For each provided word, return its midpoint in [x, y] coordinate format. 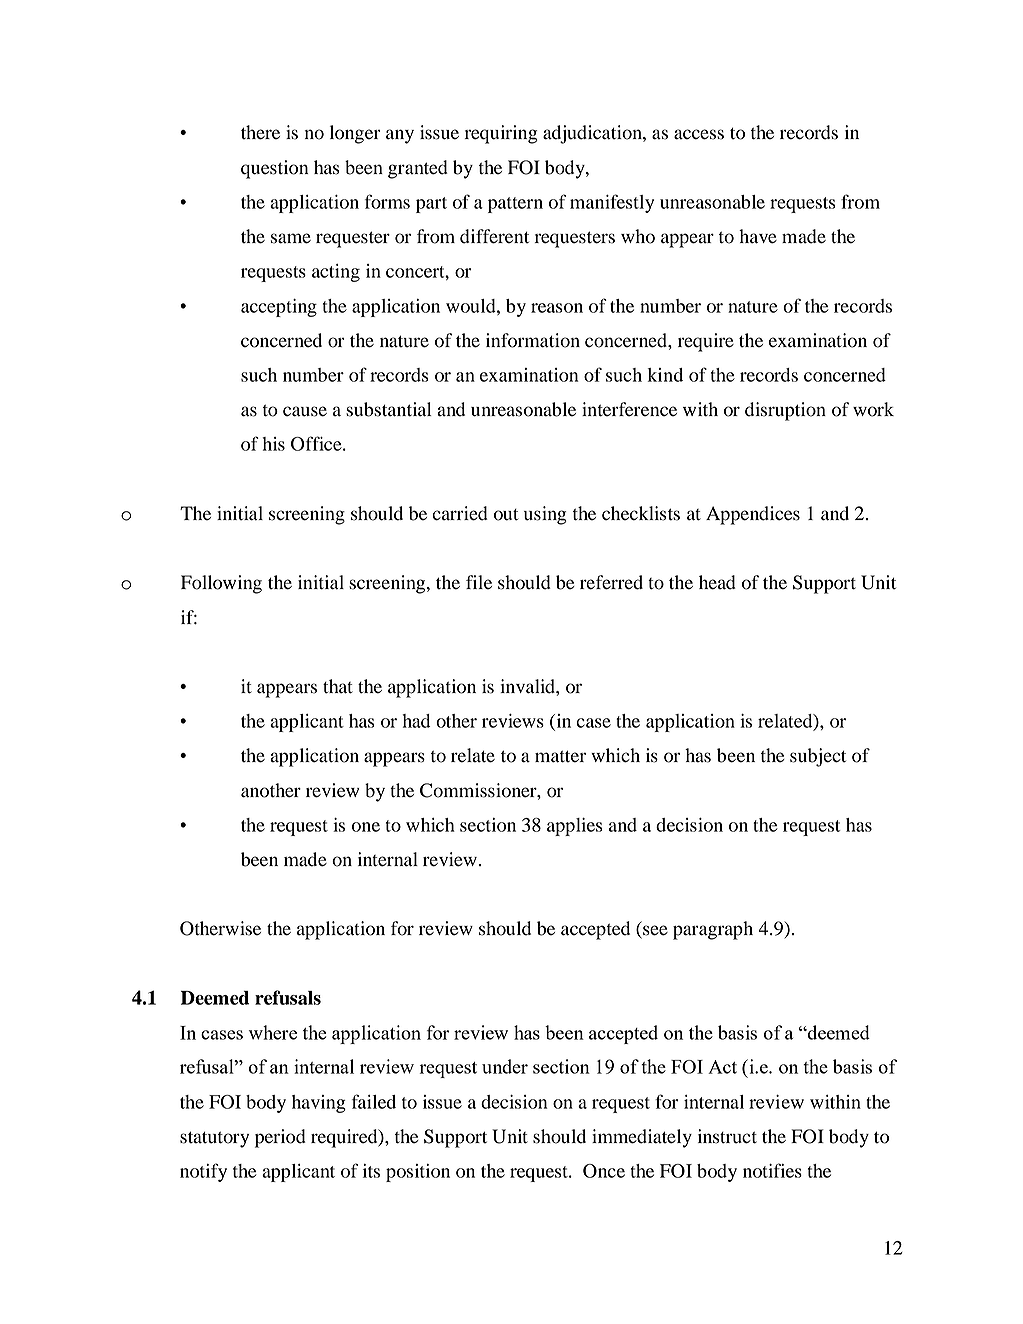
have [758, 236]
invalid [528, 686]
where [273, 1032]
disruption [785, 411]
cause [305, 411]
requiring [500, 134]
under [505, 1066]
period [280, 1138]
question [275, 169]
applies [574, 827]
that [338, 686]
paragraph [713, 930]
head [717, 582]
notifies [772, 1170]
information [533, 340]
